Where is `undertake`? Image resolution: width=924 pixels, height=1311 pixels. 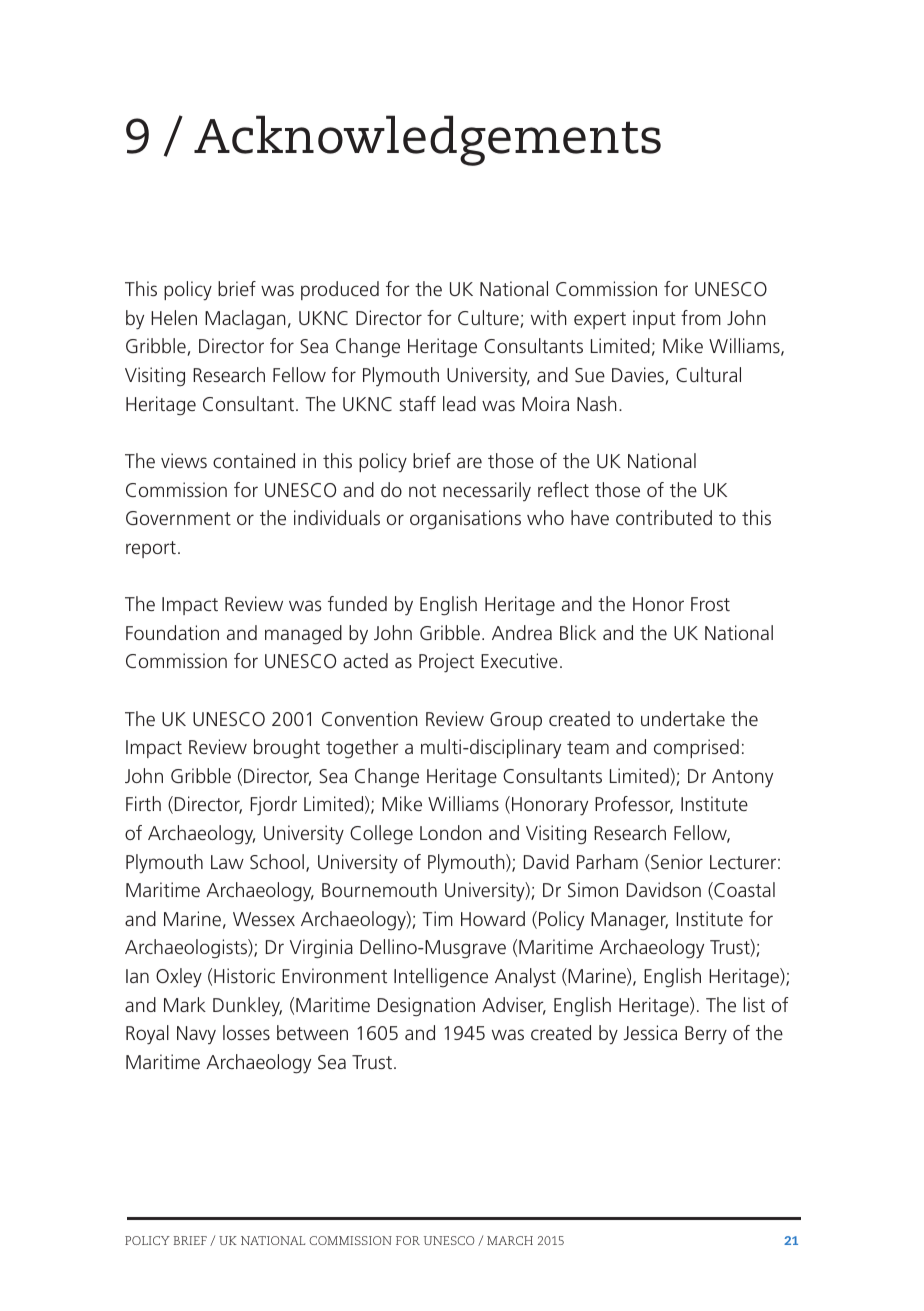
undertake is located at coordinates (683, 718).
